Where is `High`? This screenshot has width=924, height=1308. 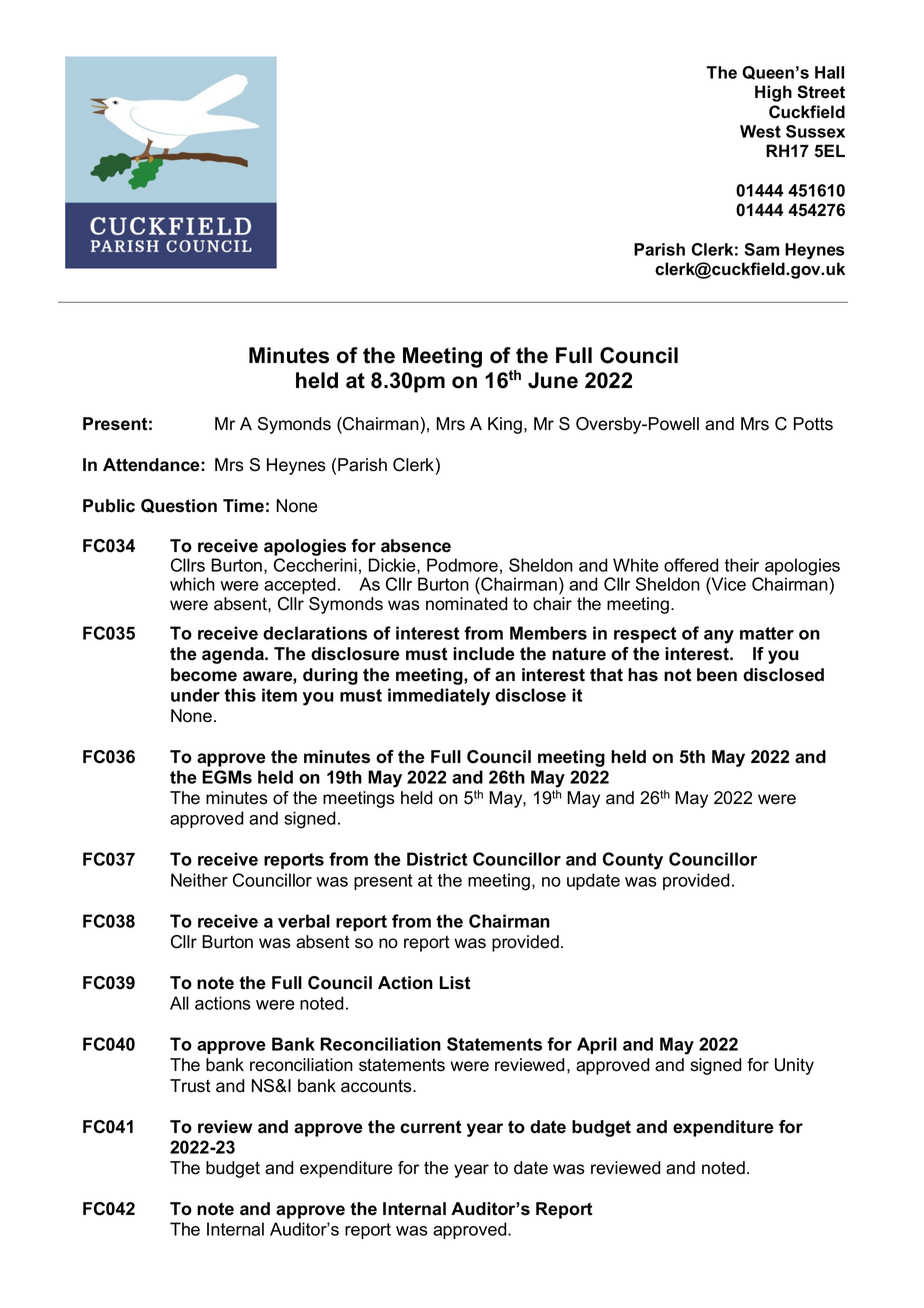
High is located at coordinates (773, 93).
